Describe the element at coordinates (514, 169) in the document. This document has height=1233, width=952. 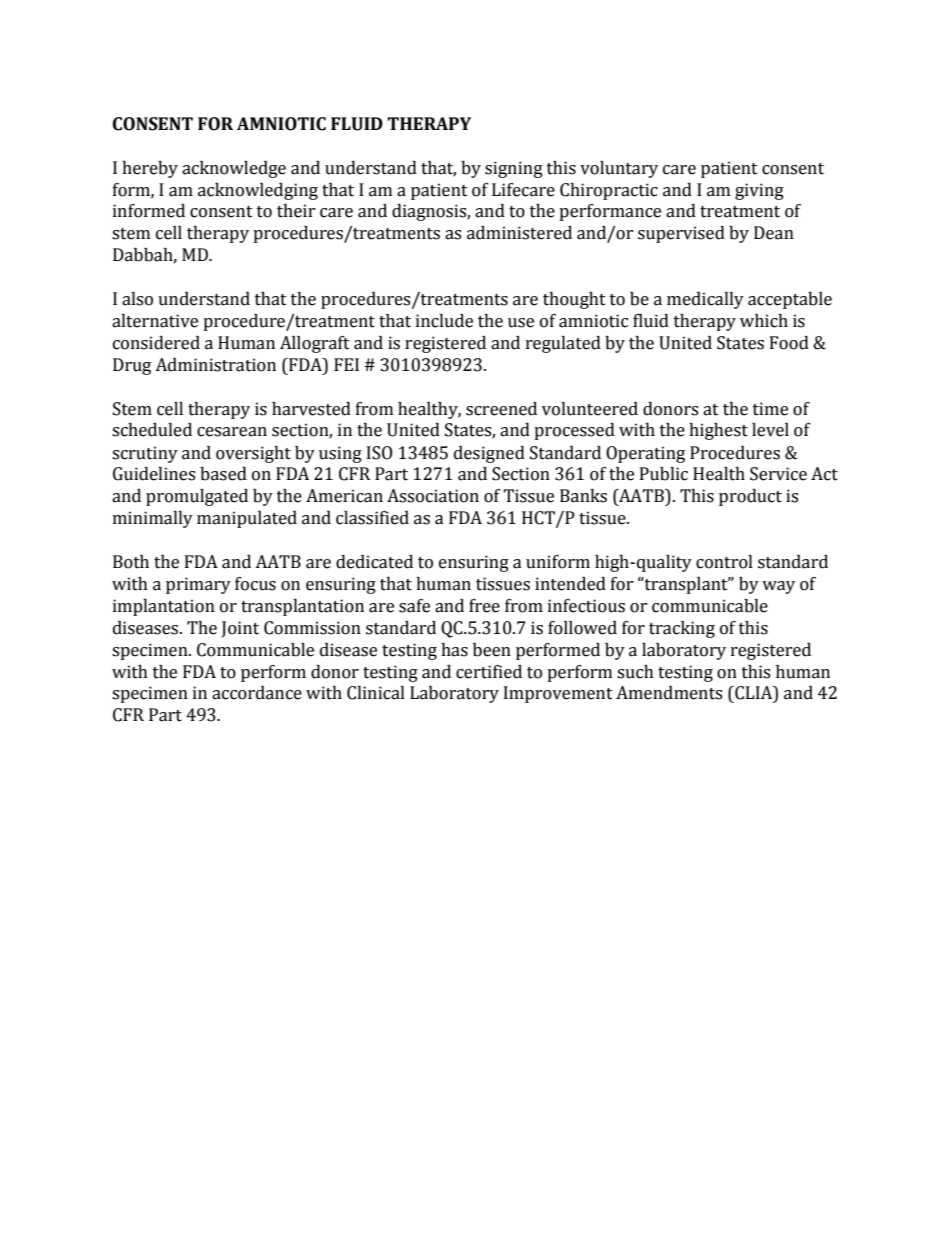
I see `signing` at that location.
